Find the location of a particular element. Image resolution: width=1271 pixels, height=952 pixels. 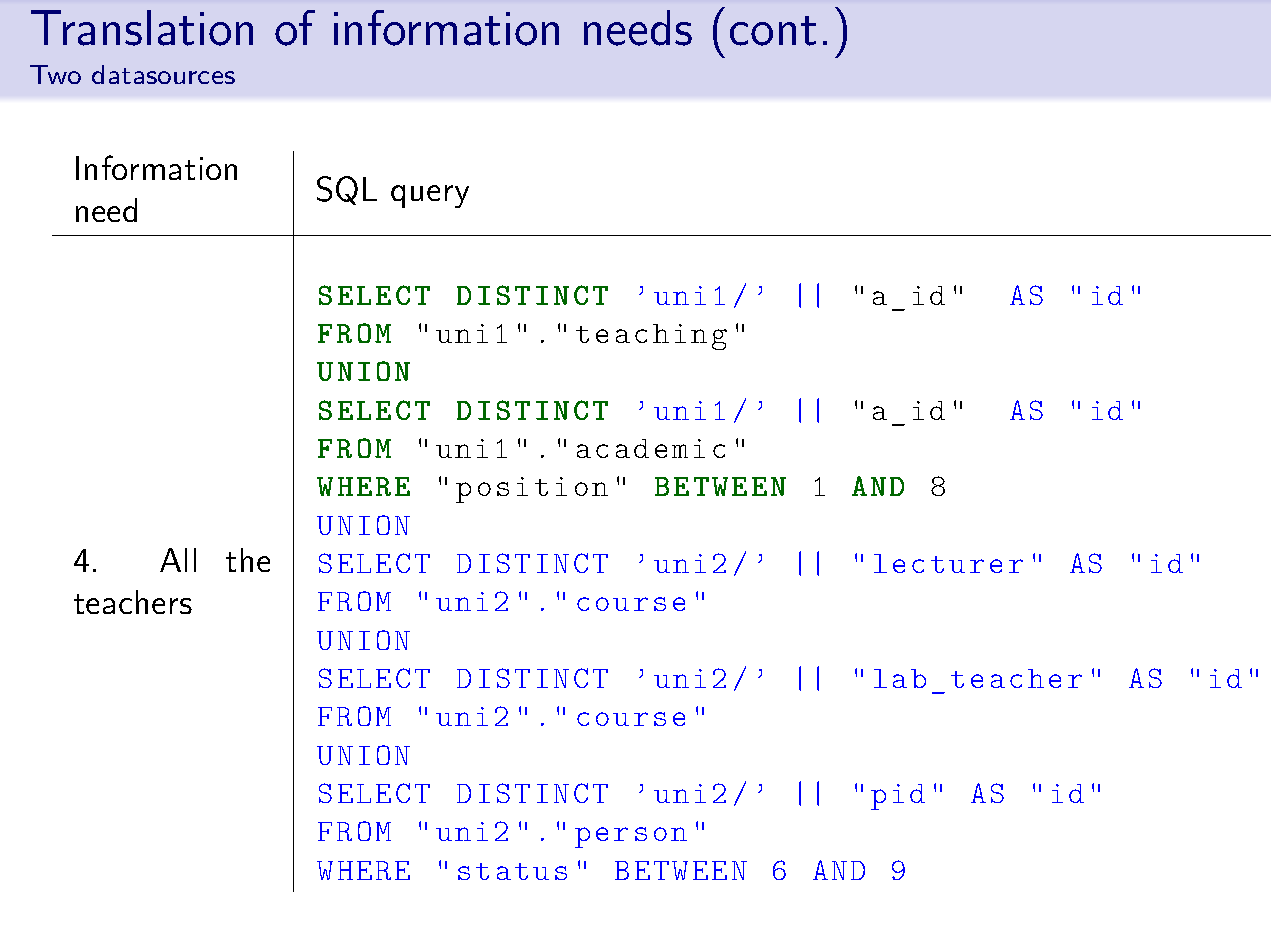

SQL is located at coordinates (347, 190).
